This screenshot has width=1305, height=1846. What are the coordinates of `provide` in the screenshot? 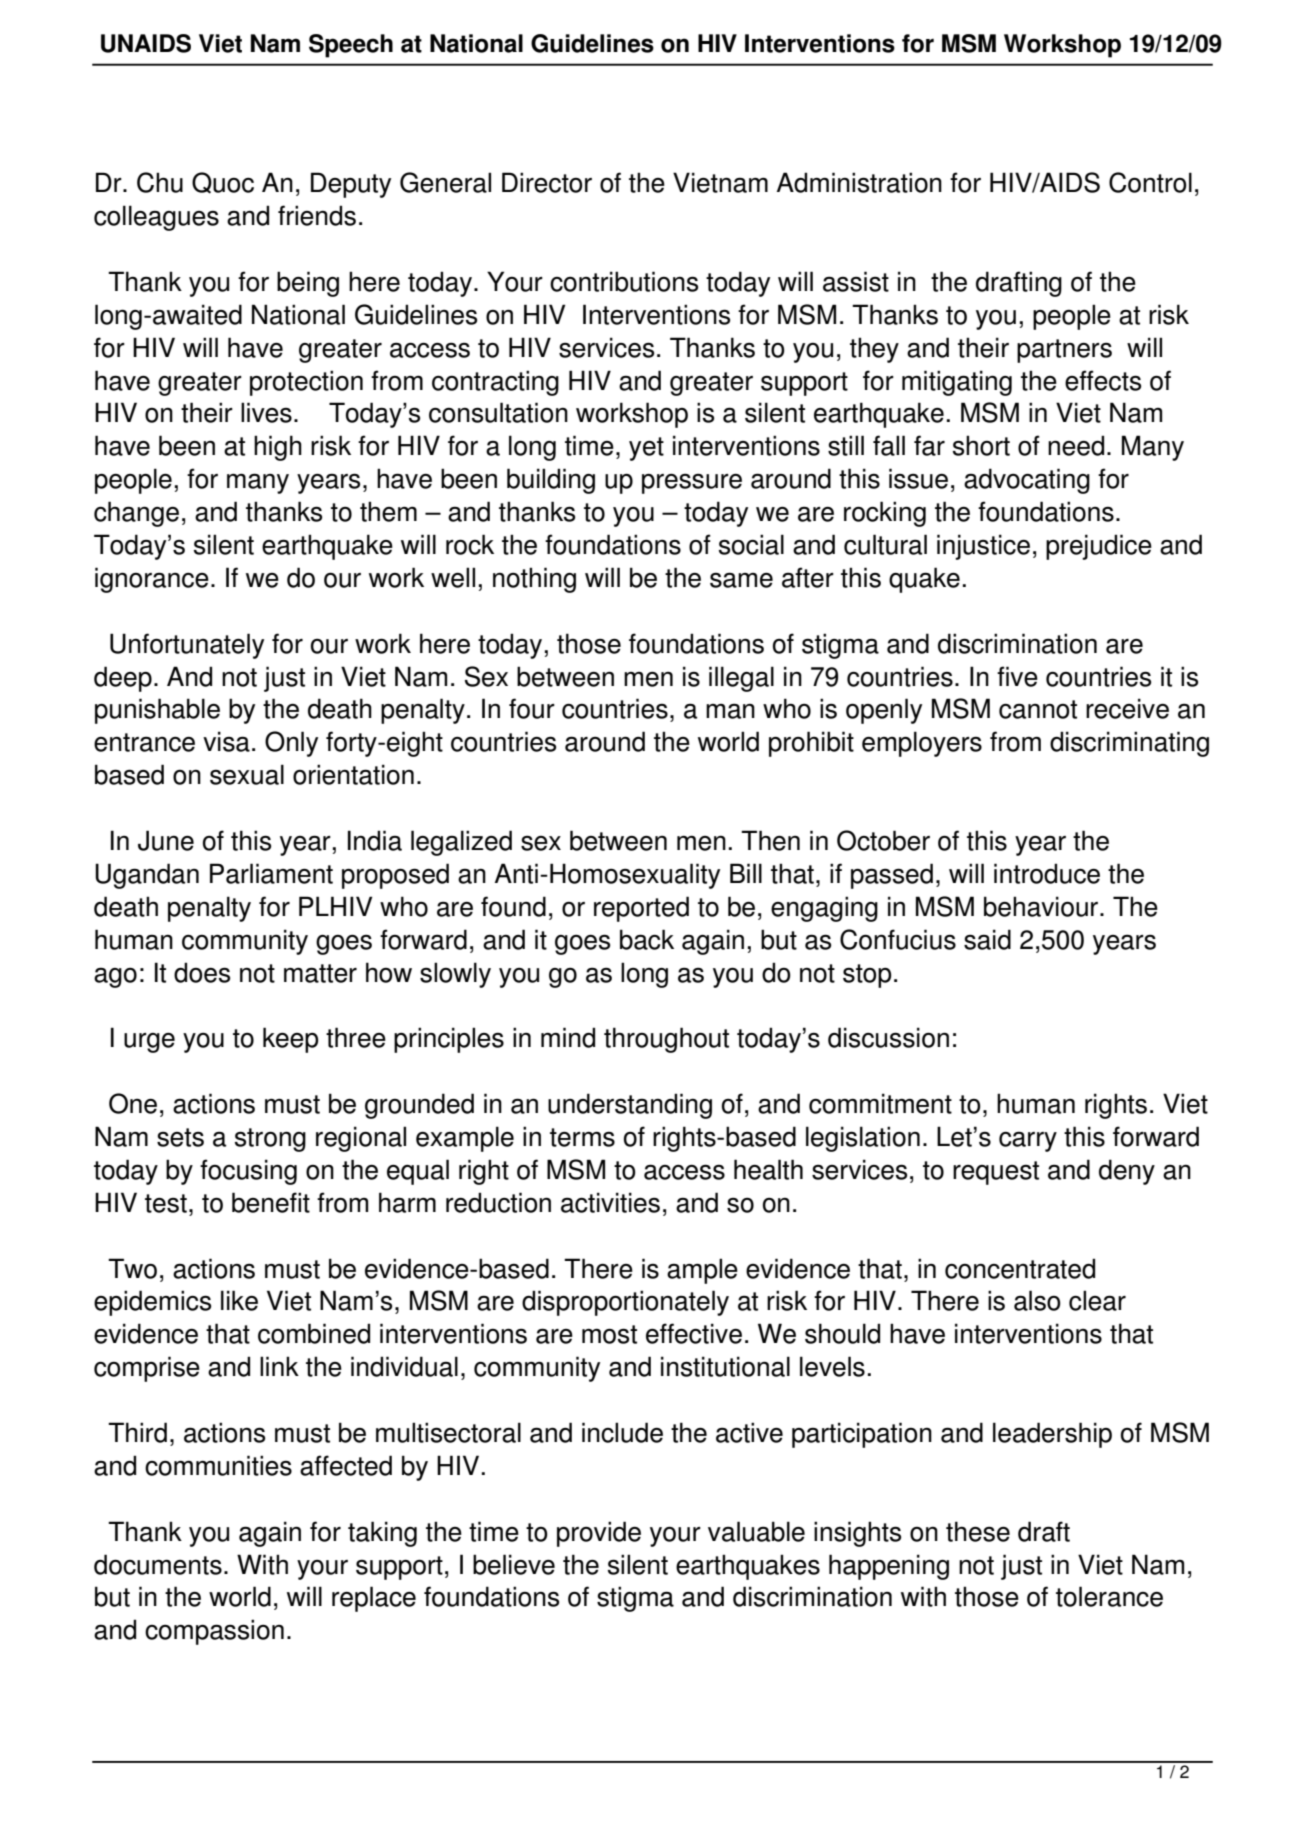 It's located at (599, 1534).
